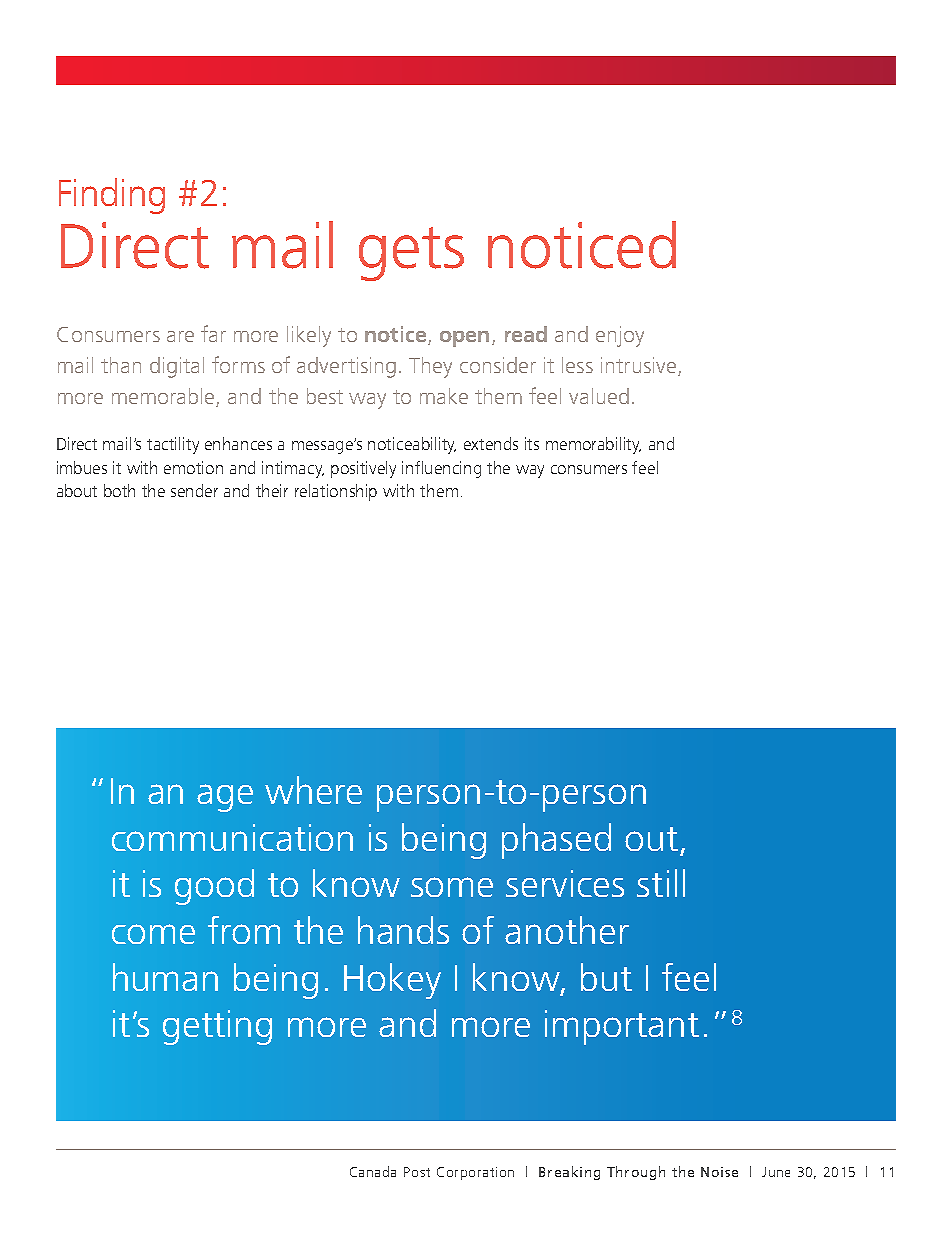 The height and width of the page is (1233, 952). Describe the element at coordinates (313, 790) in the page. I see `where` at that location.
